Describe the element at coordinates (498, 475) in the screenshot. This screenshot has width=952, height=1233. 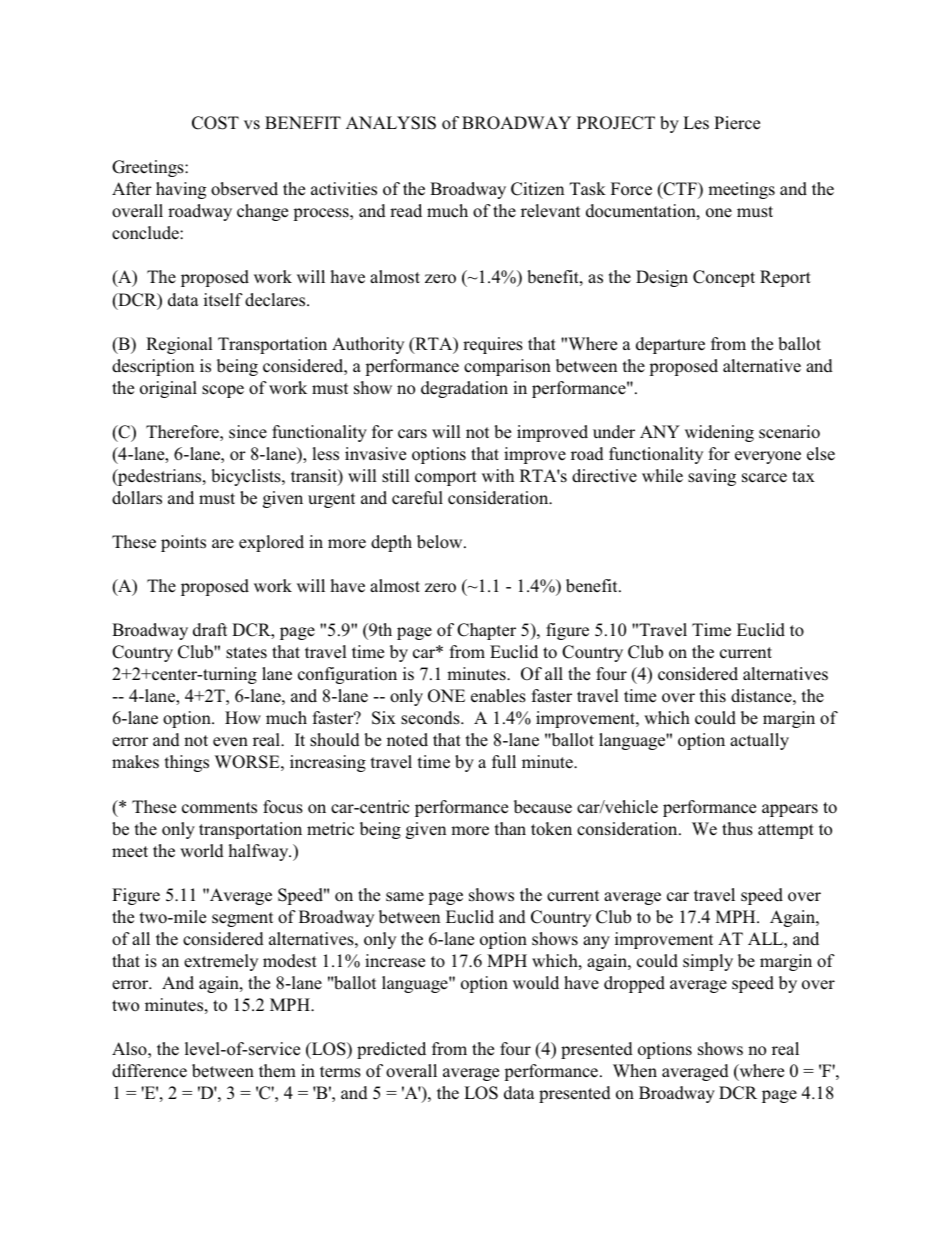
I see `with` at that location.
